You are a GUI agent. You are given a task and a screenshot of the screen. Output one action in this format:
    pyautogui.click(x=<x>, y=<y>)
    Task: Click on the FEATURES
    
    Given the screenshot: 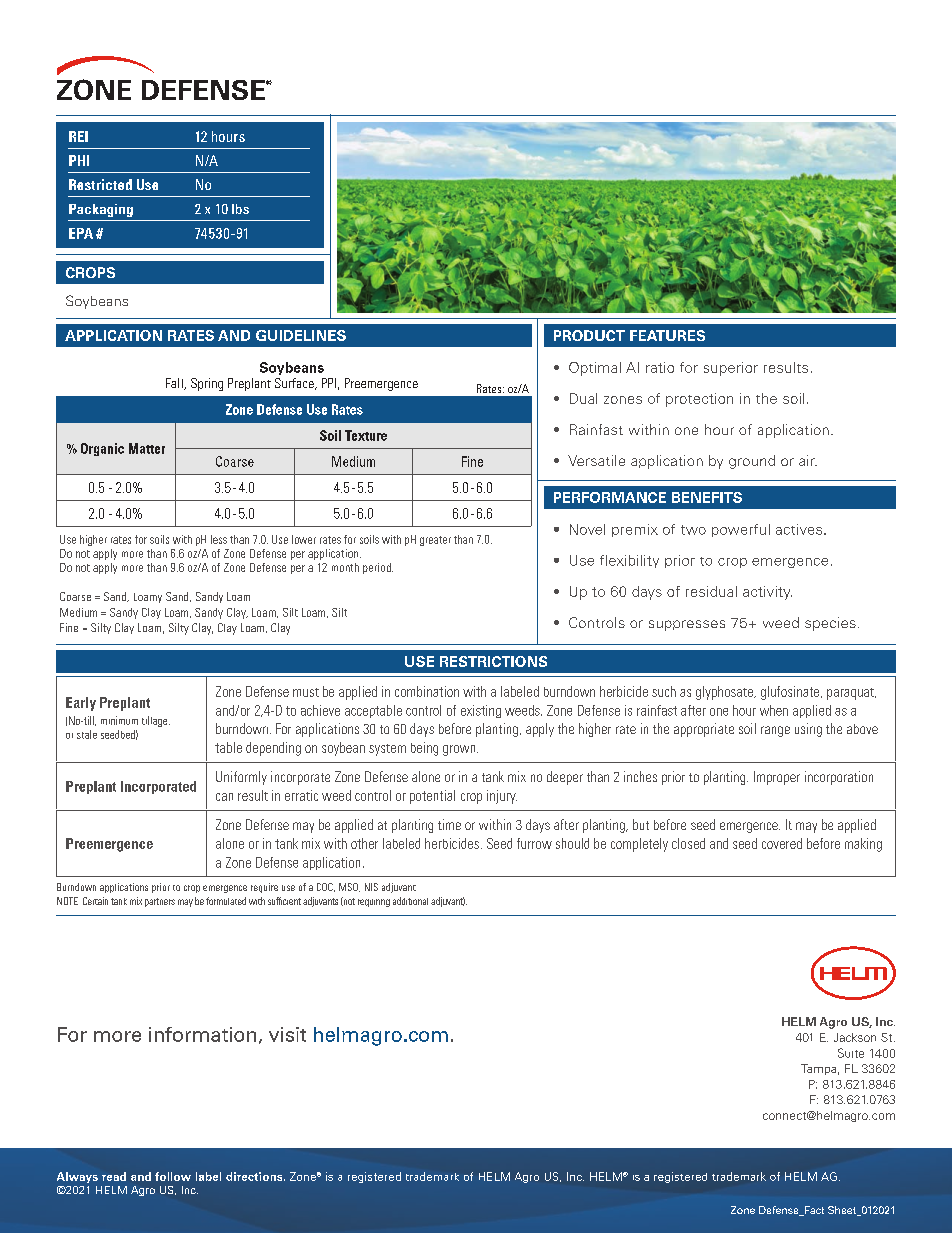 What is the action you would take?
    pyautogui.click(x=667, y=335)
